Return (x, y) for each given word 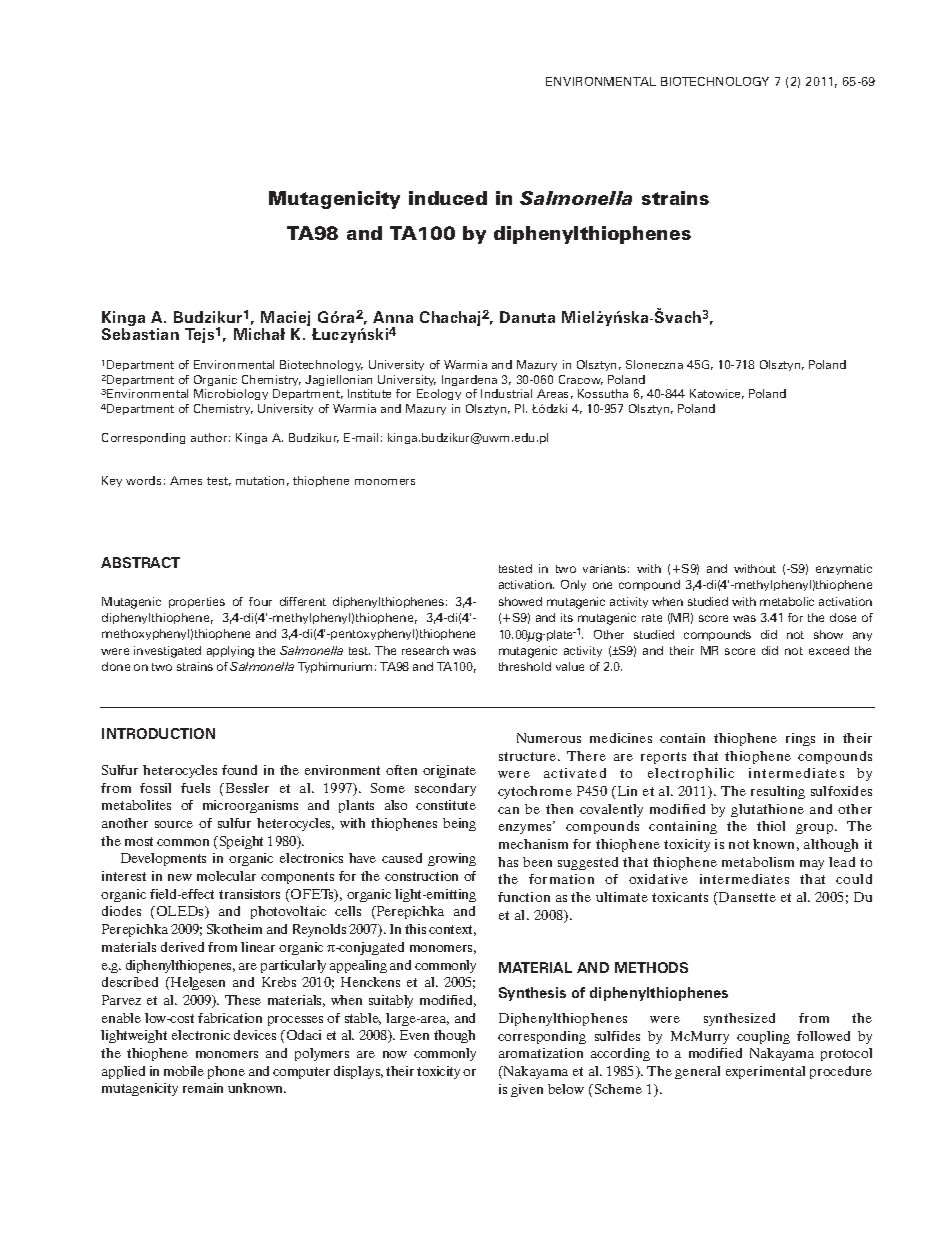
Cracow (581, 380)
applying (230, 652)
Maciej (285, 320)
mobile (184, 1071)
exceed (829, 650)
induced (448, 198)
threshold (525, 666)
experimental (765, 1072)
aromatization (541, 1053)
